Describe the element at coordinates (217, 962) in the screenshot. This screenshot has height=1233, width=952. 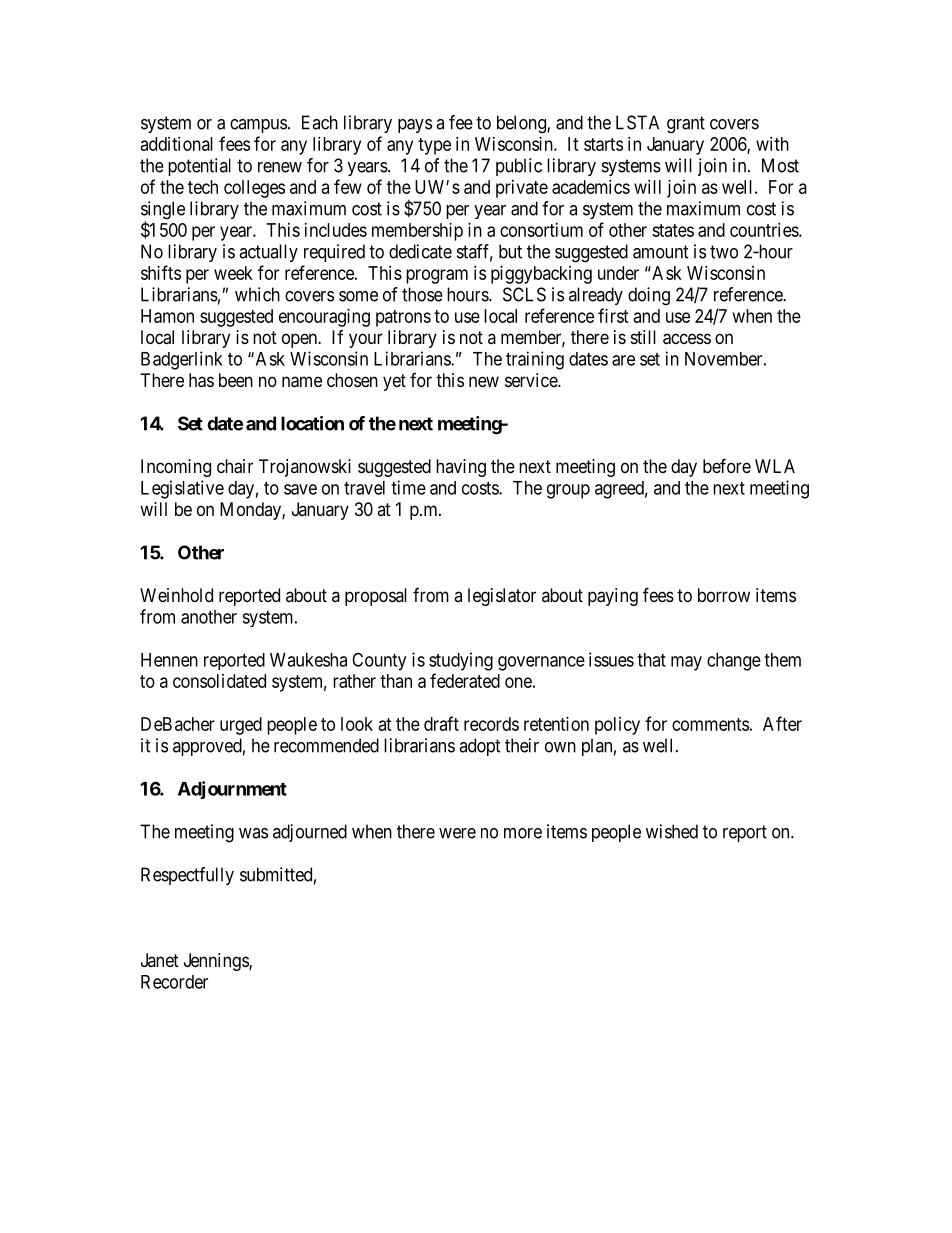
I see `Jennings` at that location.
